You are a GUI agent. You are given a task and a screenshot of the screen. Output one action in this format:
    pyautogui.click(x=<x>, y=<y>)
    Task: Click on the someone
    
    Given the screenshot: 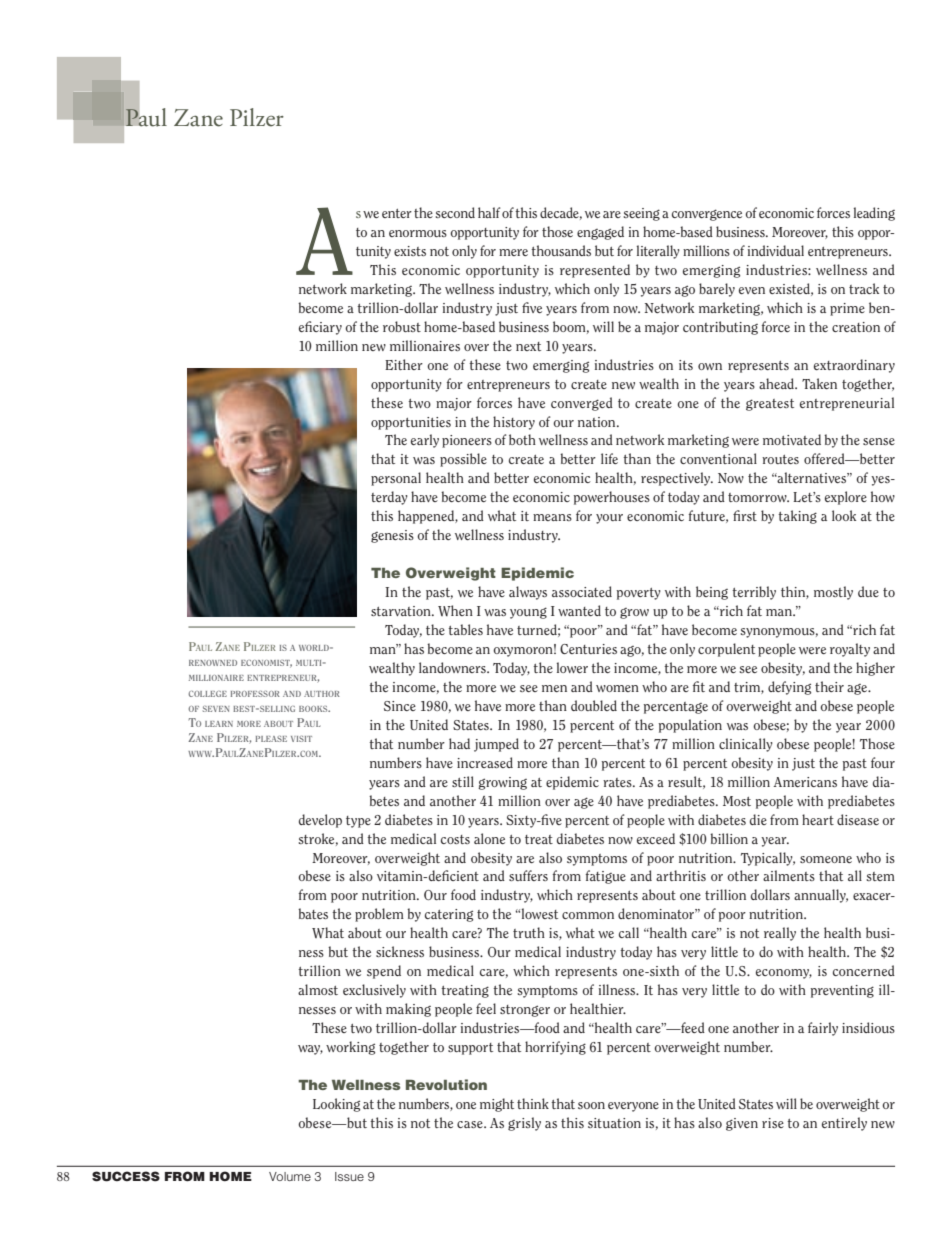 What is the action you would take?
    pyautogui.click(x=826, y=859)
